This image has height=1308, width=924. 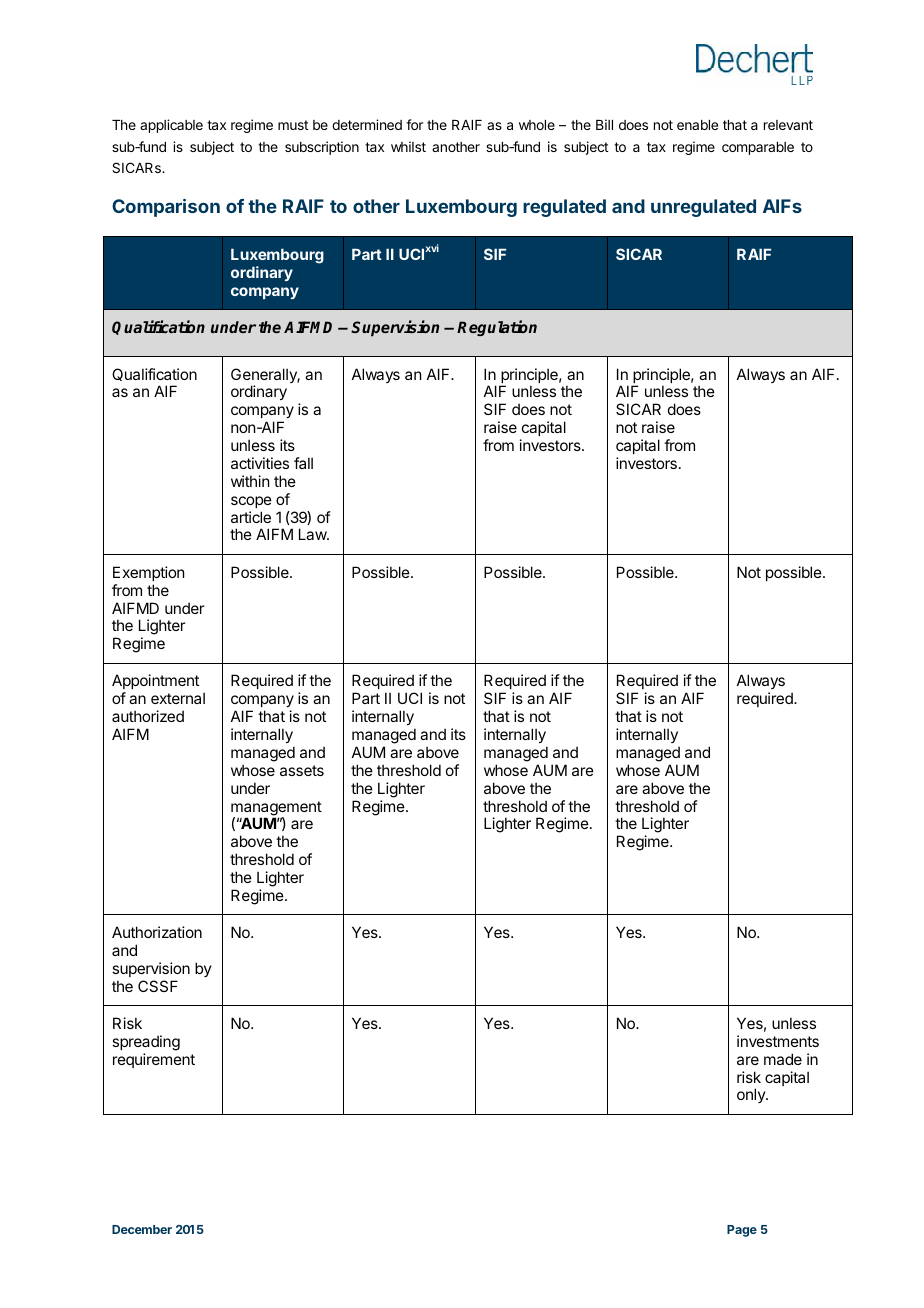 I want to click on management, so click(x=276, y=809).
